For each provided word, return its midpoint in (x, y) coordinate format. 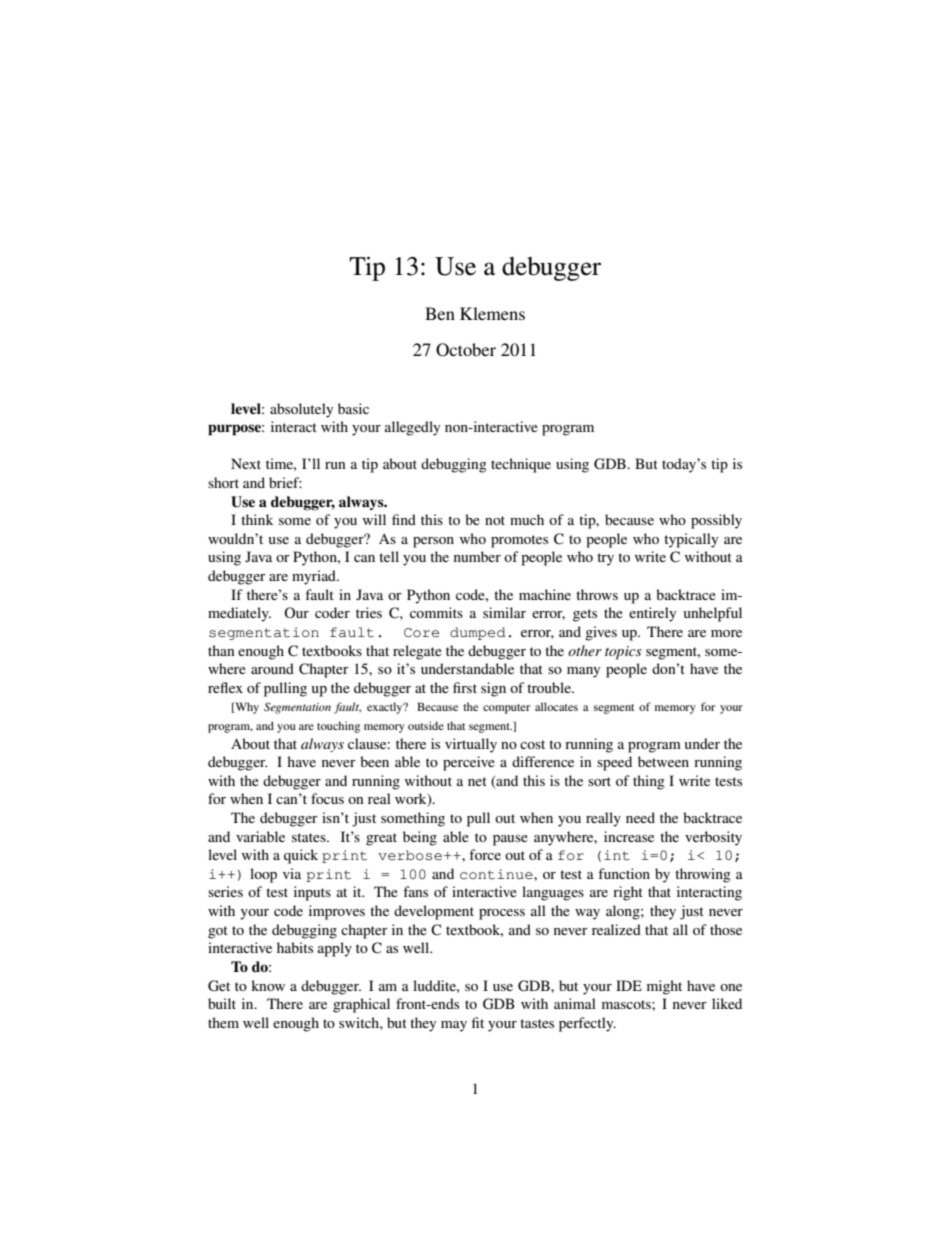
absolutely (301, 410)
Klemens (492, 313)
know (268, 985)
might (664, 987)
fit (478, 1022)
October (466, 350)
